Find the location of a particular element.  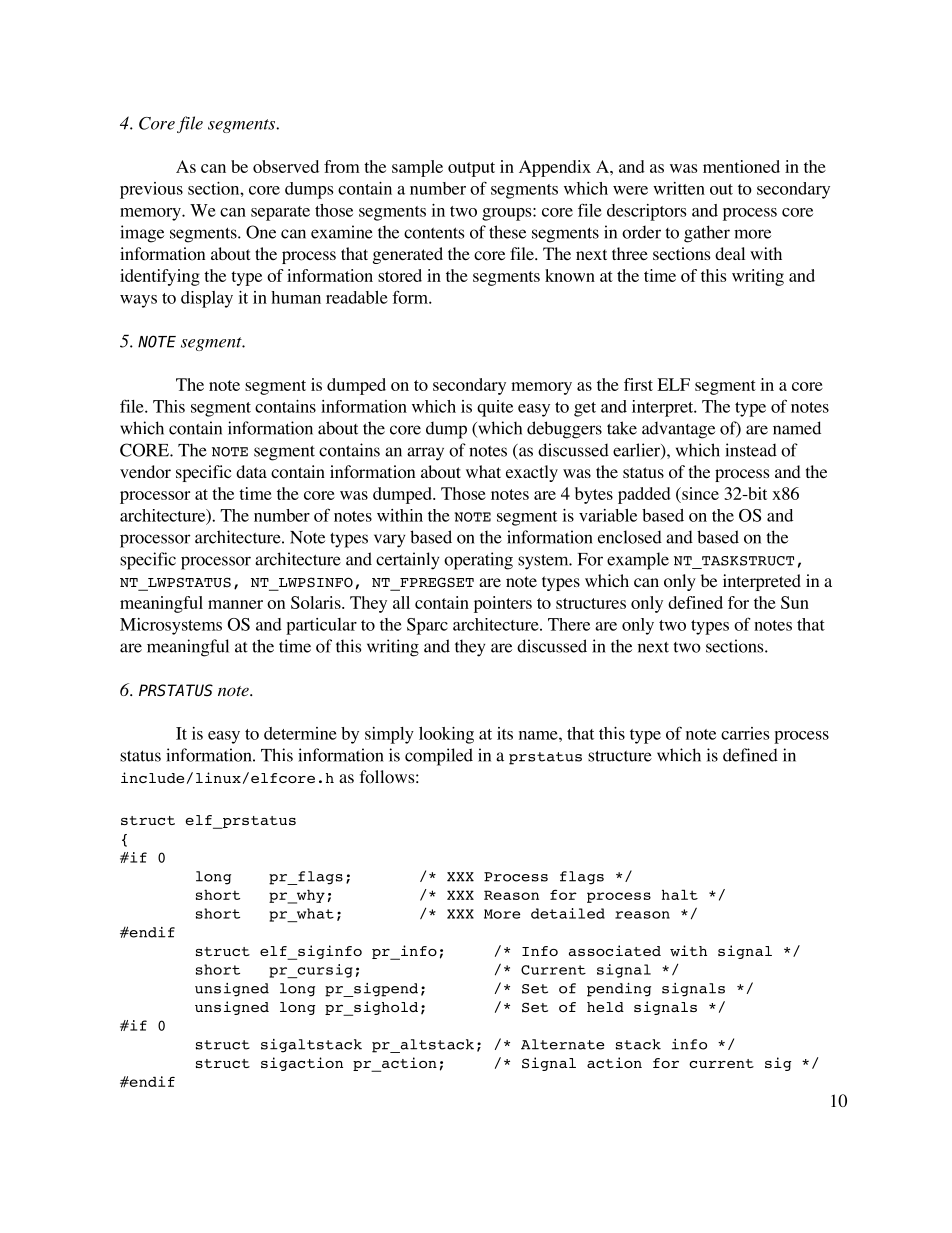

held is located at coordinates (605, 1007).
